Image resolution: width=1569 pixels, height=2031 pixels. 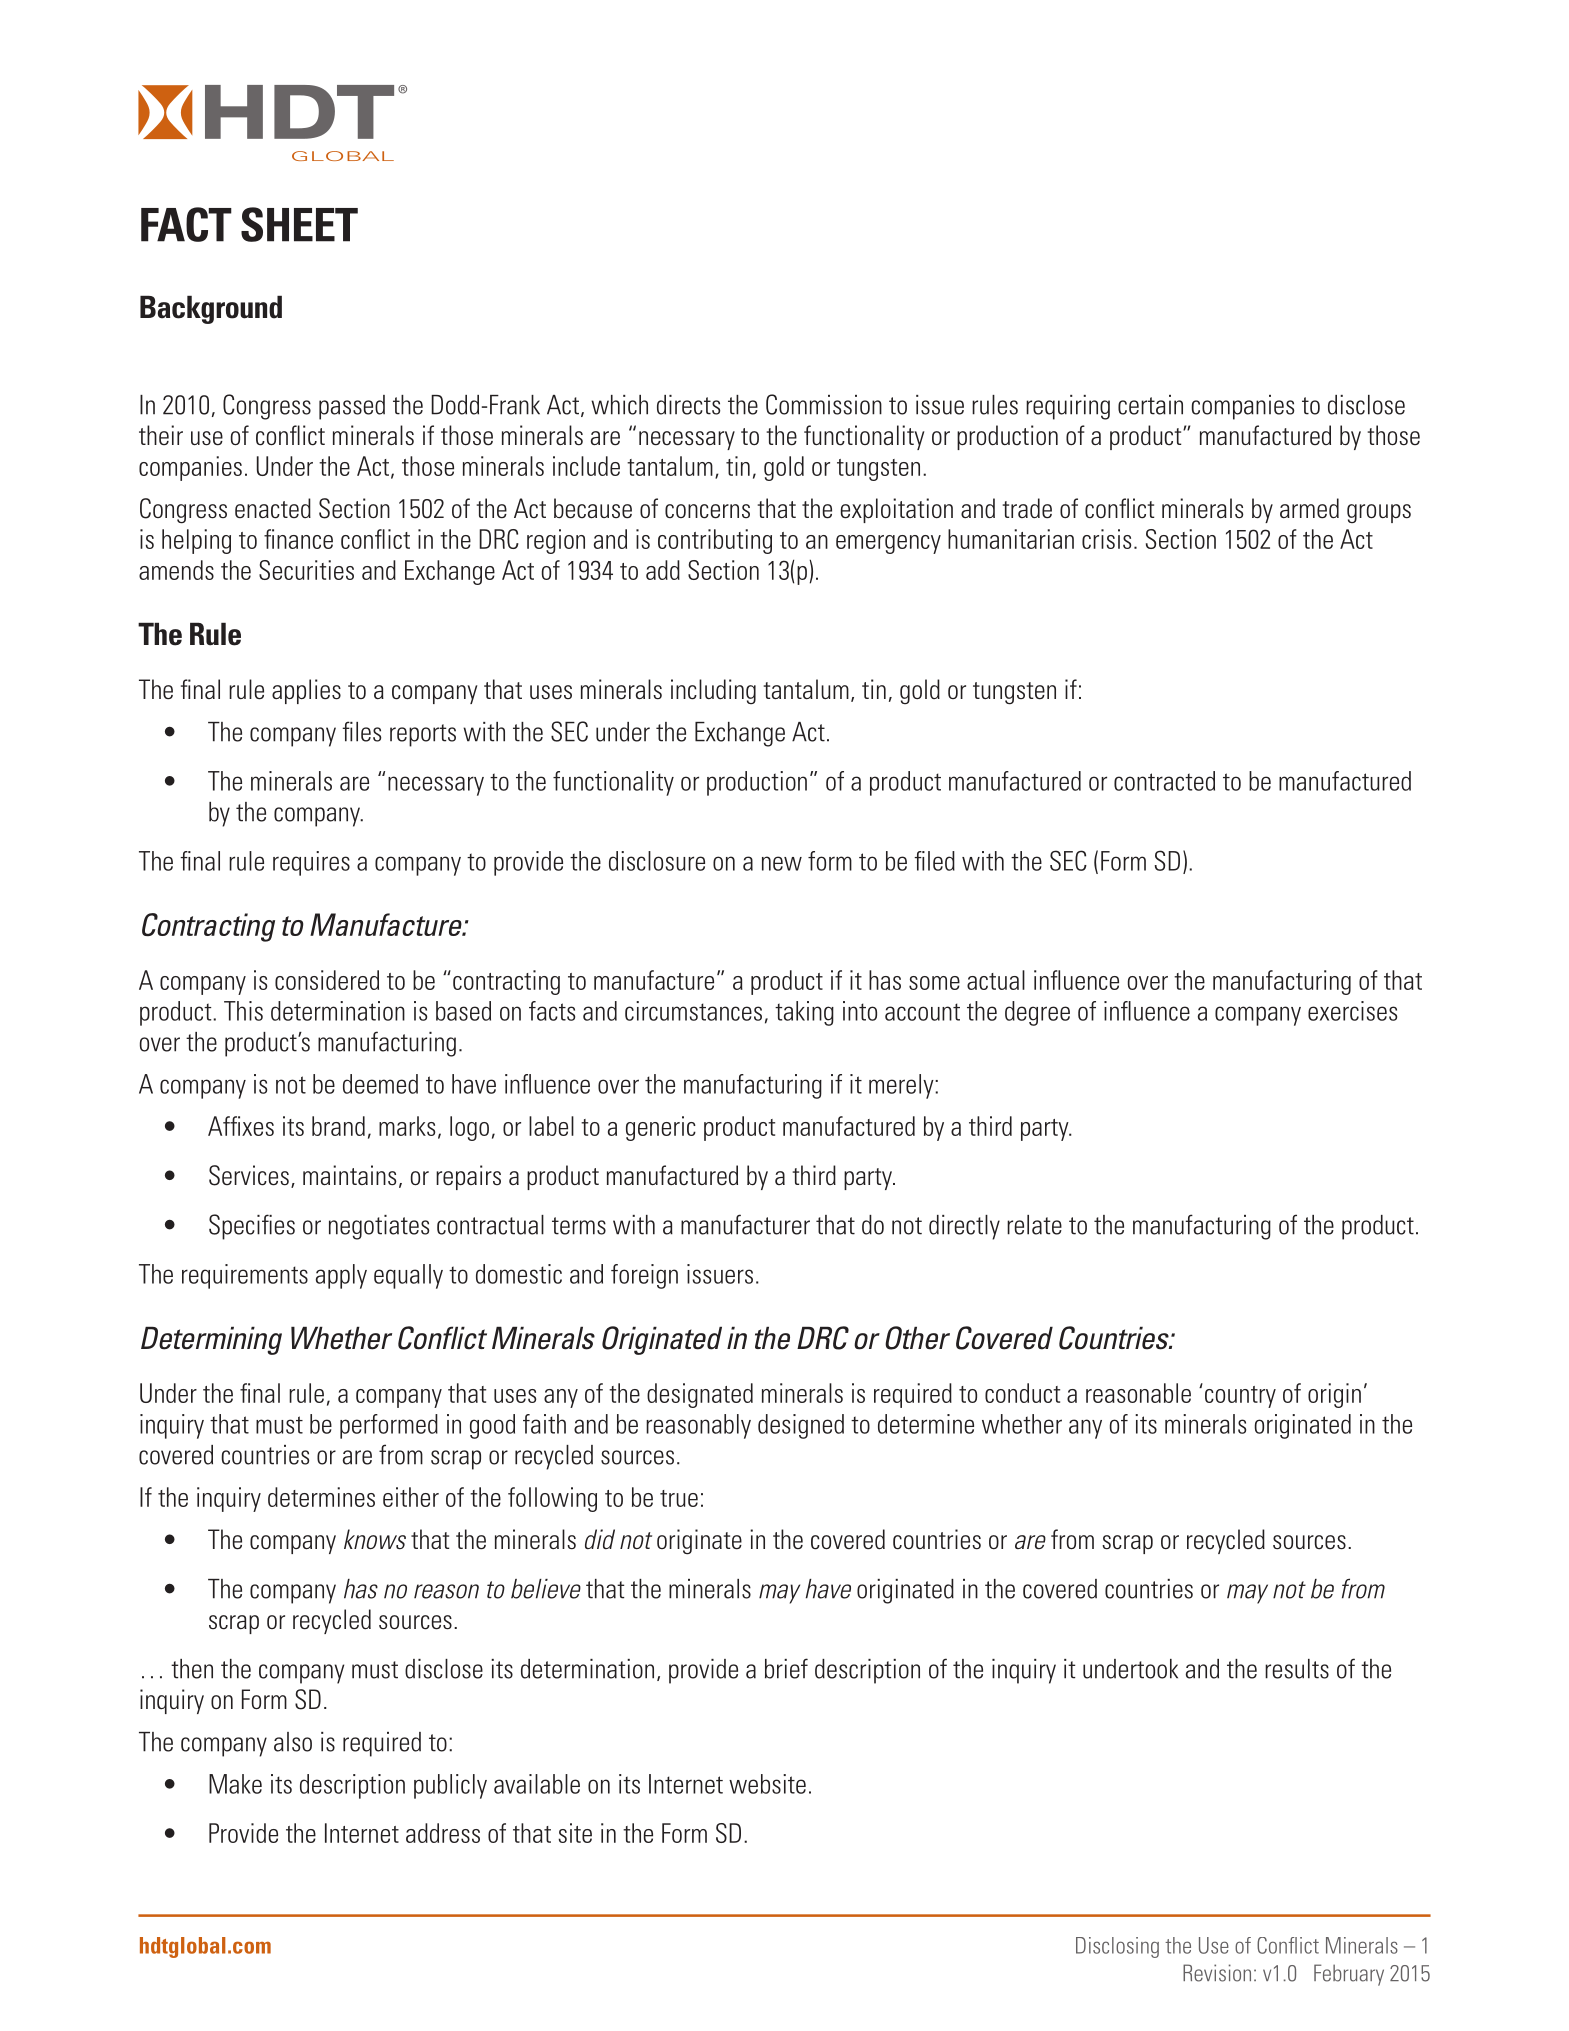 What do you see at coordinates (1150, 405) in the document?
I see `certain` at bounding box center [1150, 405].
